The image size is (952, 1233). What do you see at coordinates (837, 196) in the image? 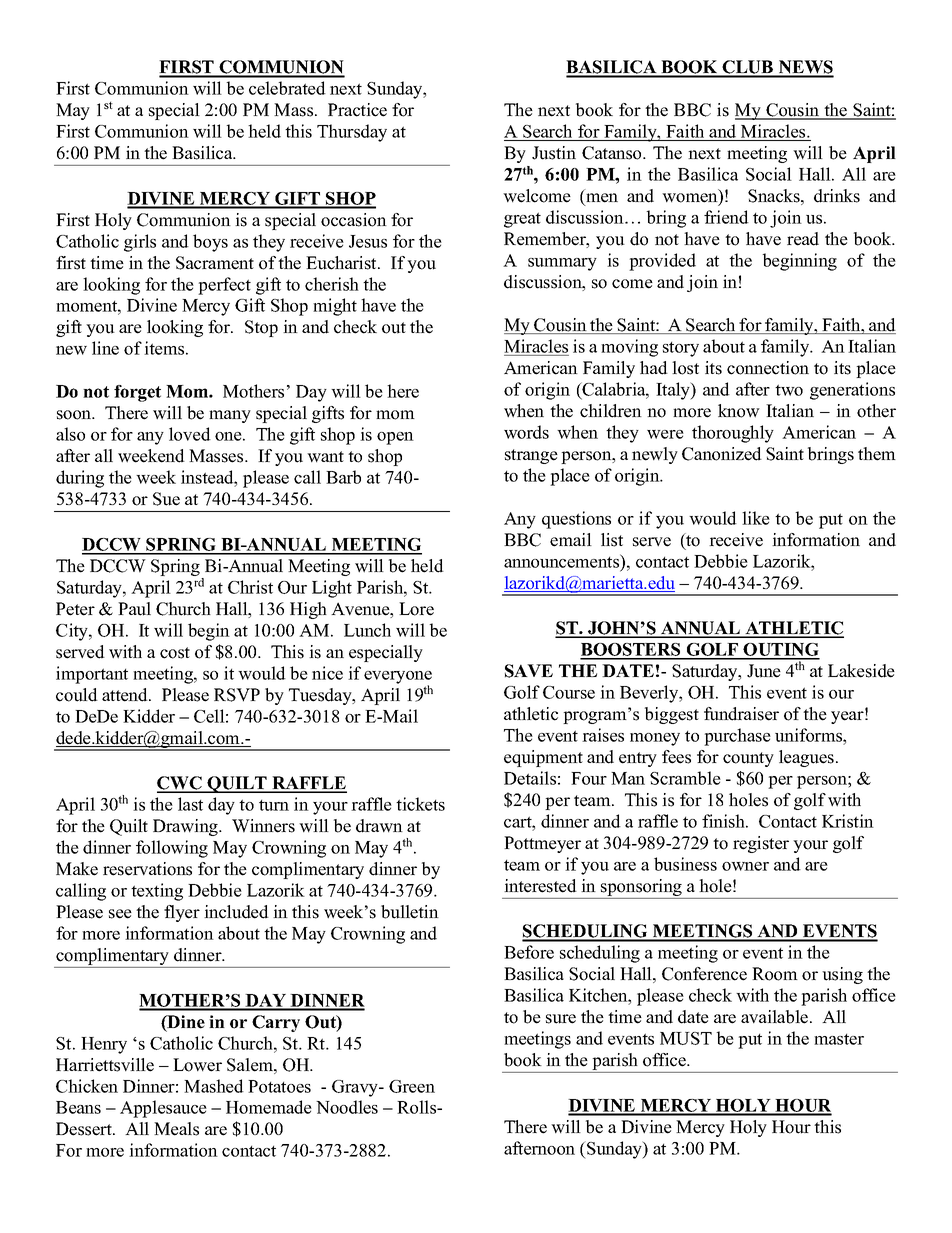
I see `drinks` at bounding box center [837, 196].
